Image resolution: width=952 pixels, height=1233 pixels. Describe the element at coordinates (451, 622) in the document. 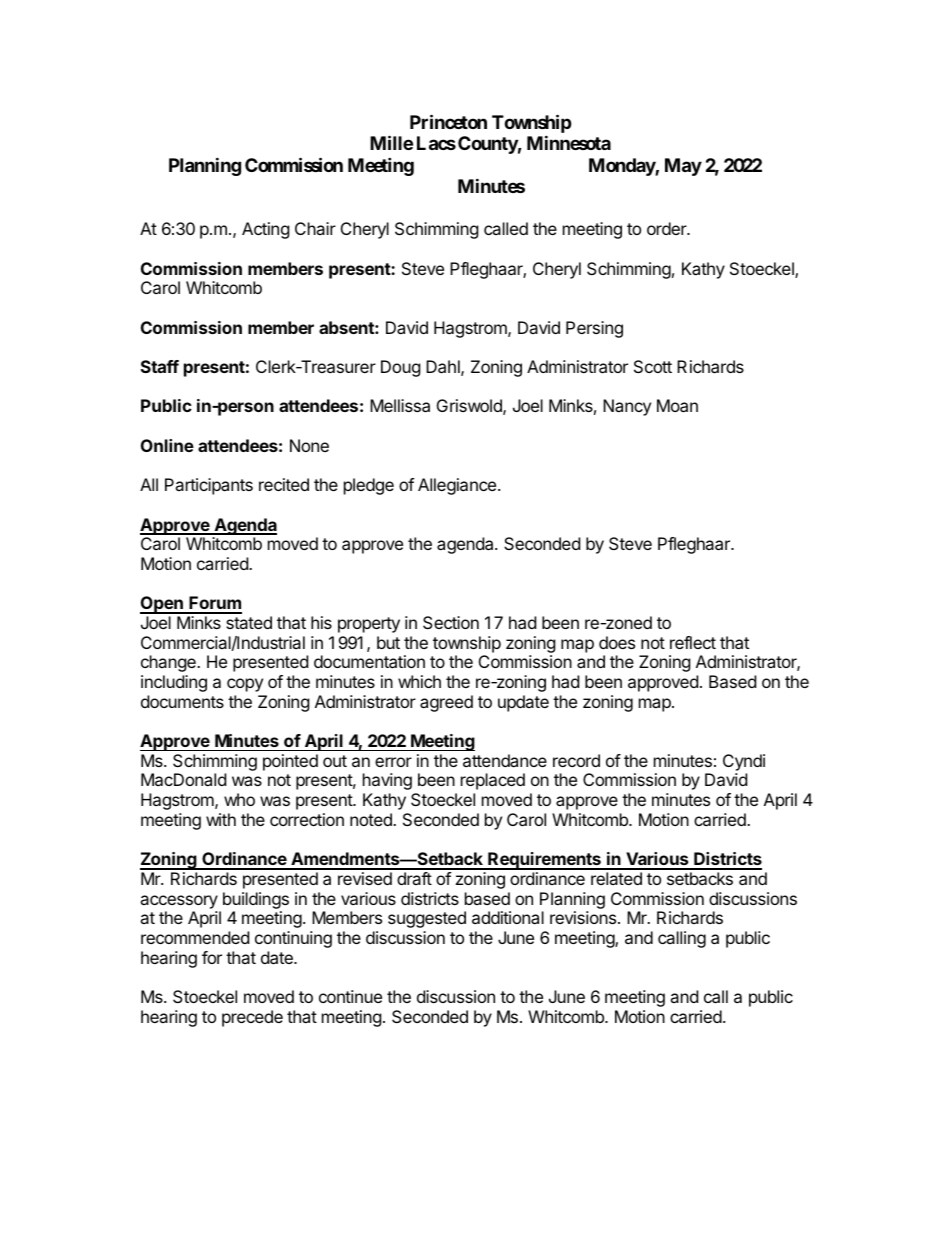

I see `Section` at that location.
